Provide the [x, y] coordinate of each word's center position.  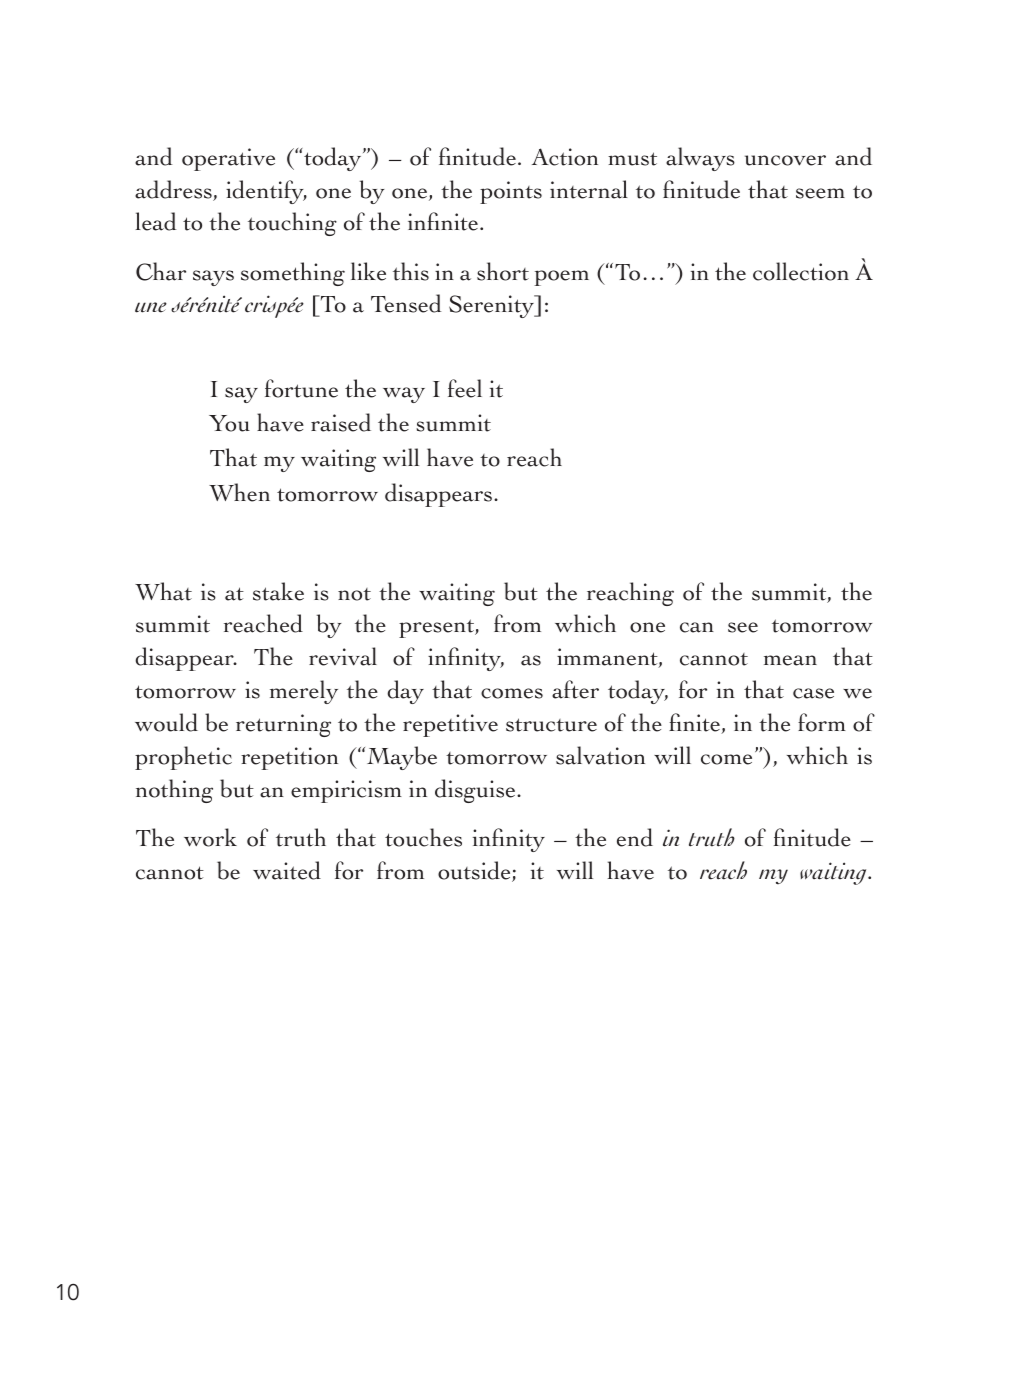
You [229, 423]
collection [801, 271]
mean [790, 660]
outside [475, 871]
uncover [785, 160]
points [511, 192]
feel [465, 388]
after [575, 689]
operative [228, 159]
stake [278, 591]
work [210, 837]
